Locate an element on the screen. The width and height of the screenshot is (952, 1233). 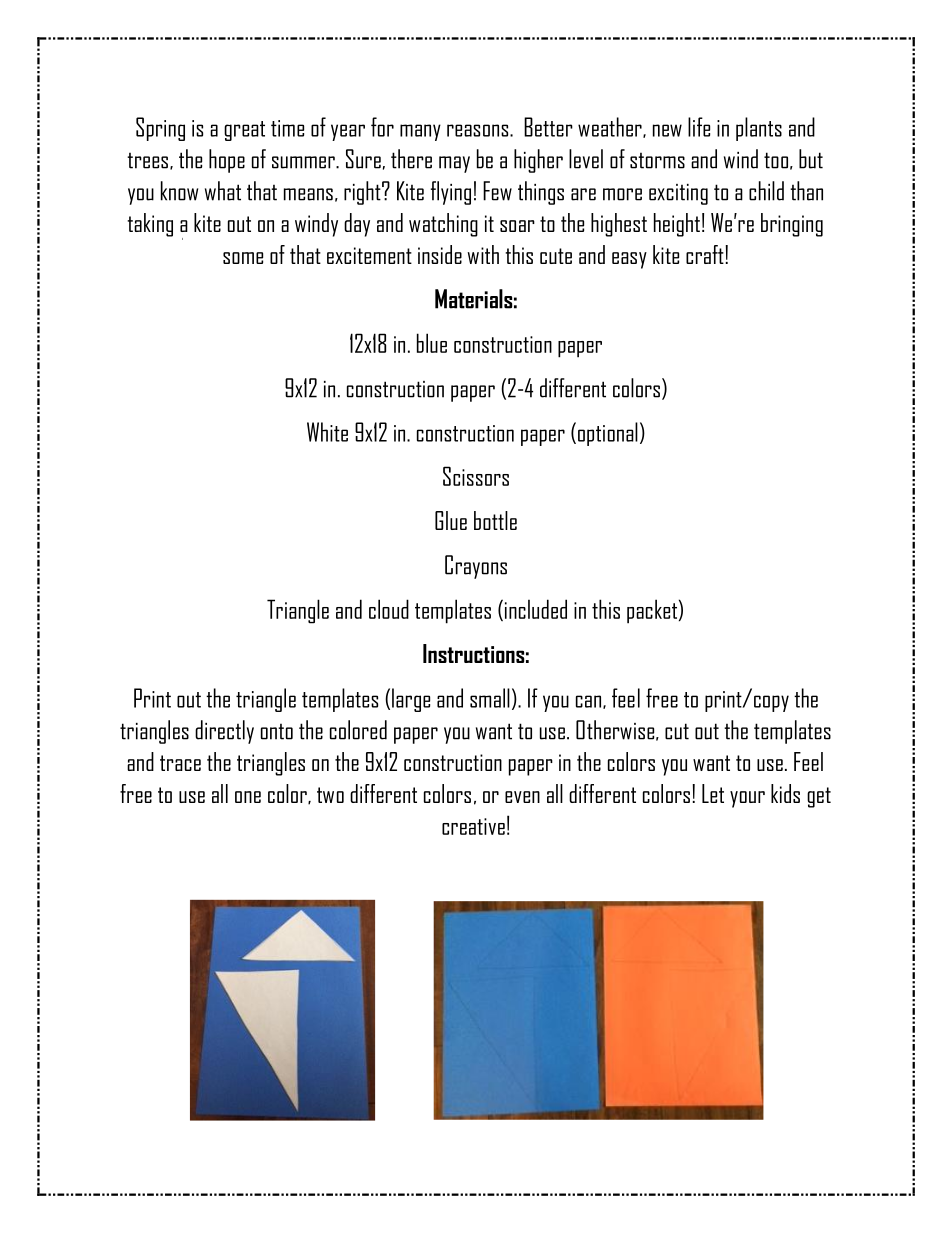
reasons is located at coordinates (479, 130).
